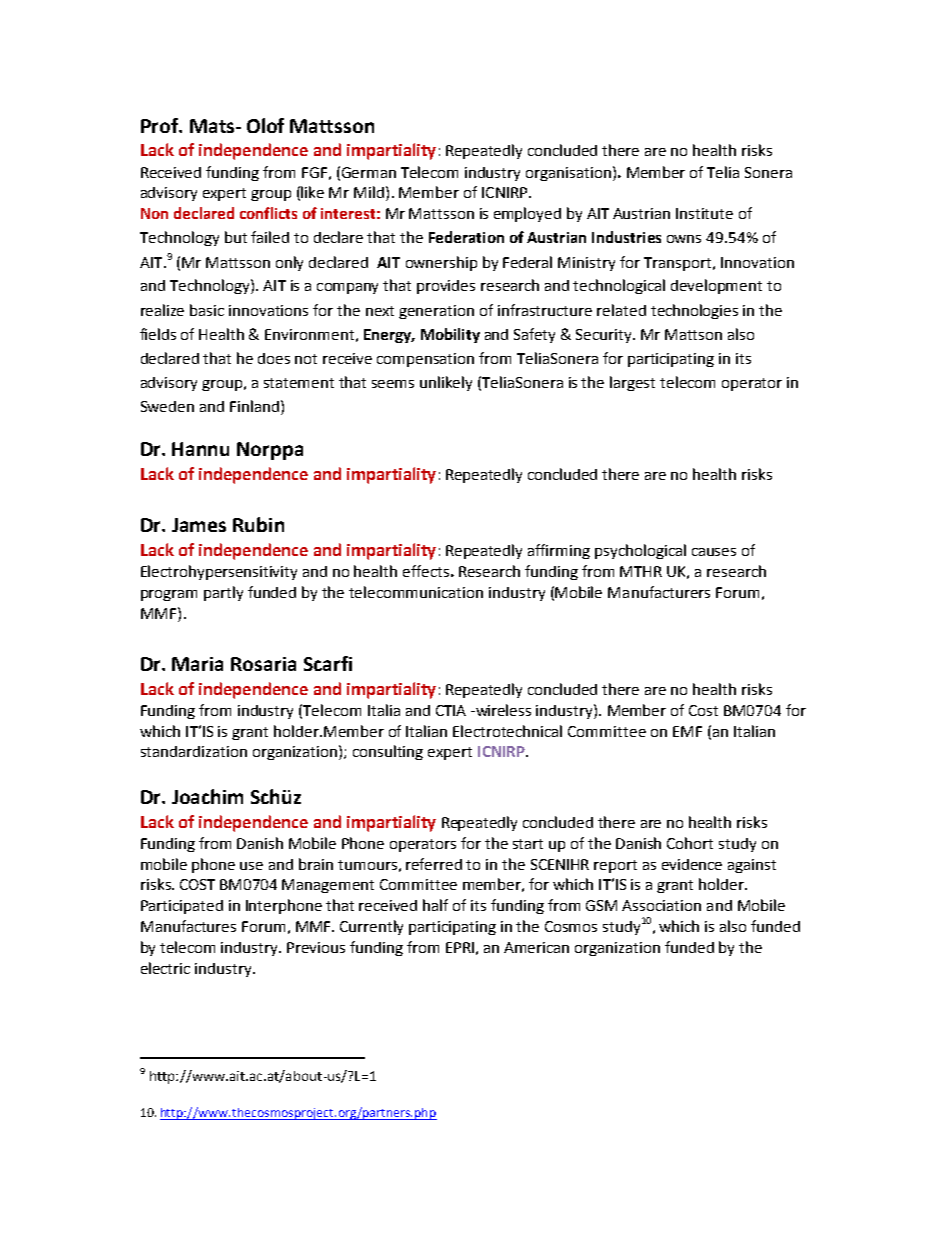 This image has width=952, height=1233. Describe the element at coordinates (199, 525) in the image. I see `James` at that location.
